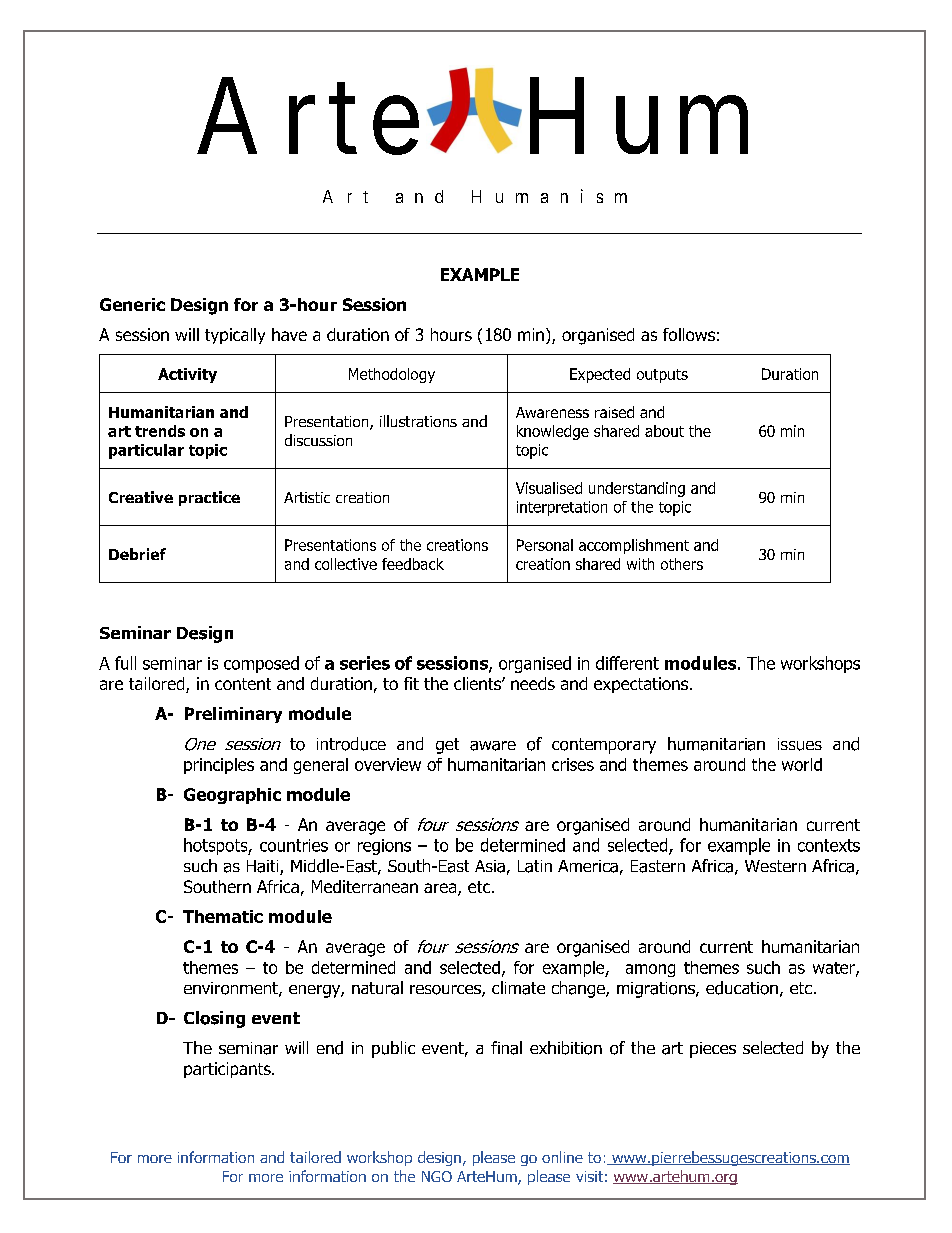  I want to click on Methodology, so click(392, 375).
